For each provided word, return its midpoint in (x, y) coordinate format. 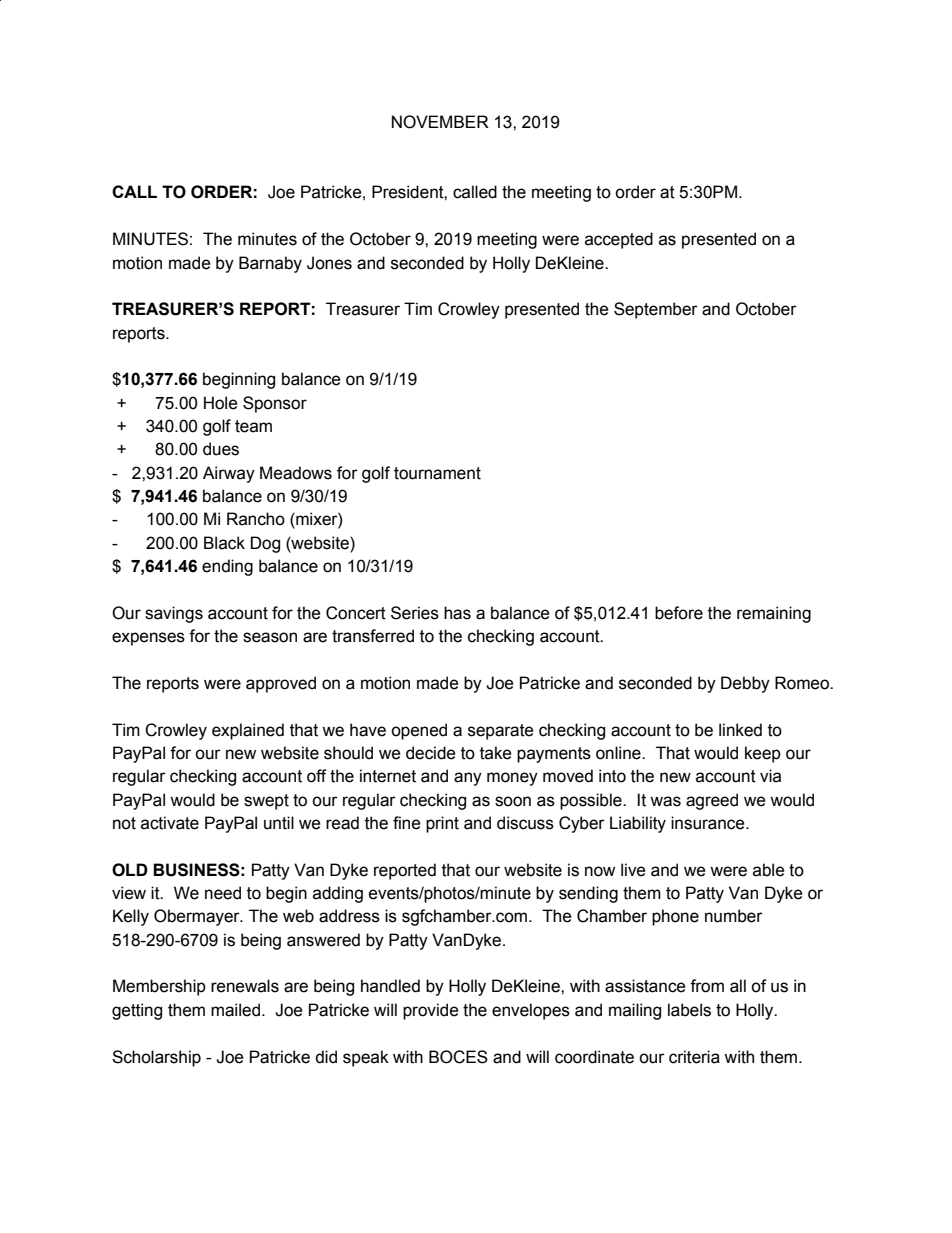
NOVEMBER (440, 122)
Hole (221, 403)
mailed (235, 1010)
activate (170, 823)
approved (281, 684)
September (656, 310)
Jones (329, 263)
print (442, 824)
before (679, 613)
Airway (229, 474)
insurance (709, 823)
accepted (619, 240)
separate (501, 732)
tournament (437, 473)
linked (740, 730)
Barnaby (270, 264)
